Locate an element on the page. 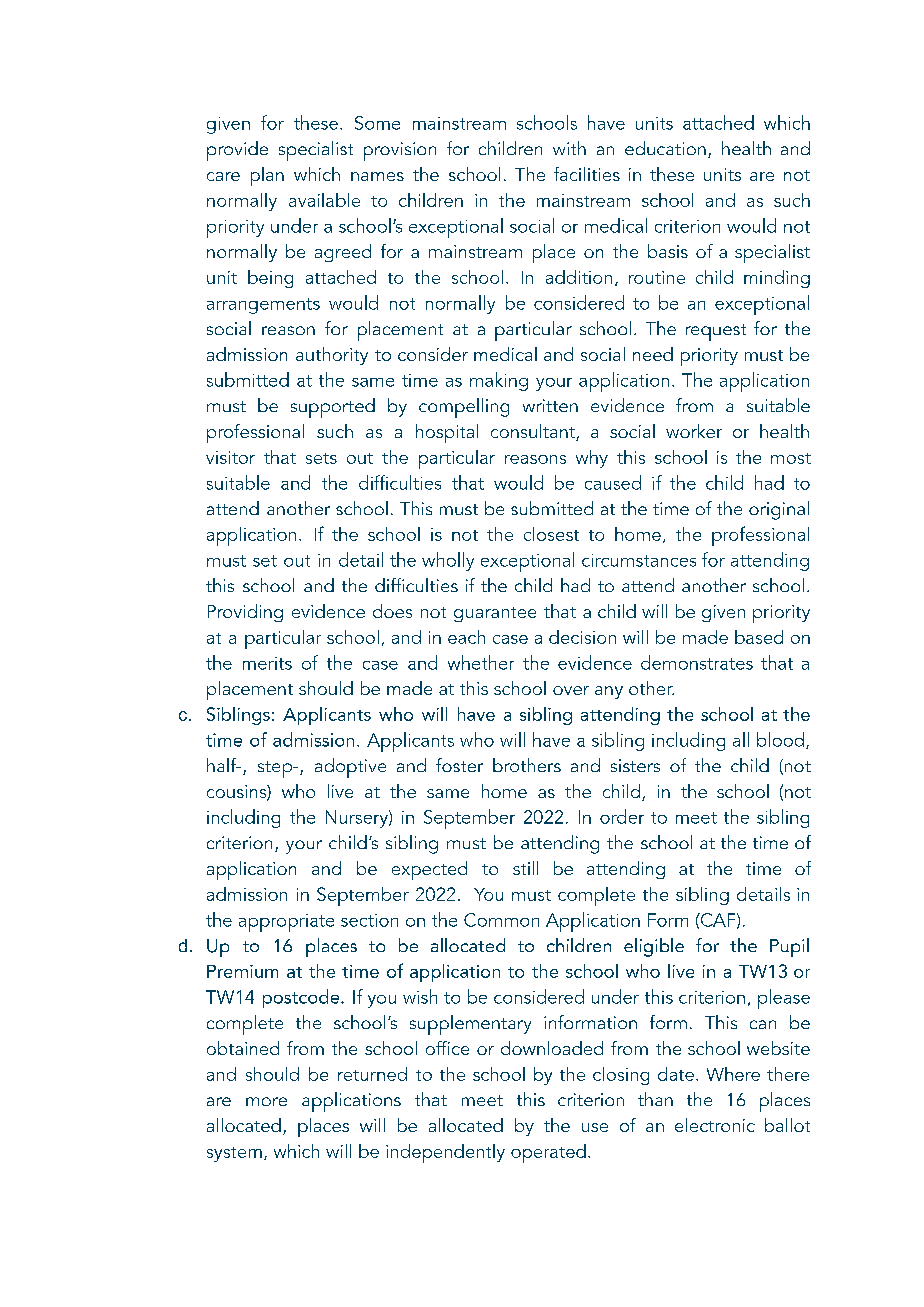 Image resolution: width=924 pixels, height=1307 pixels. step is located at coordinates (276, 769).
